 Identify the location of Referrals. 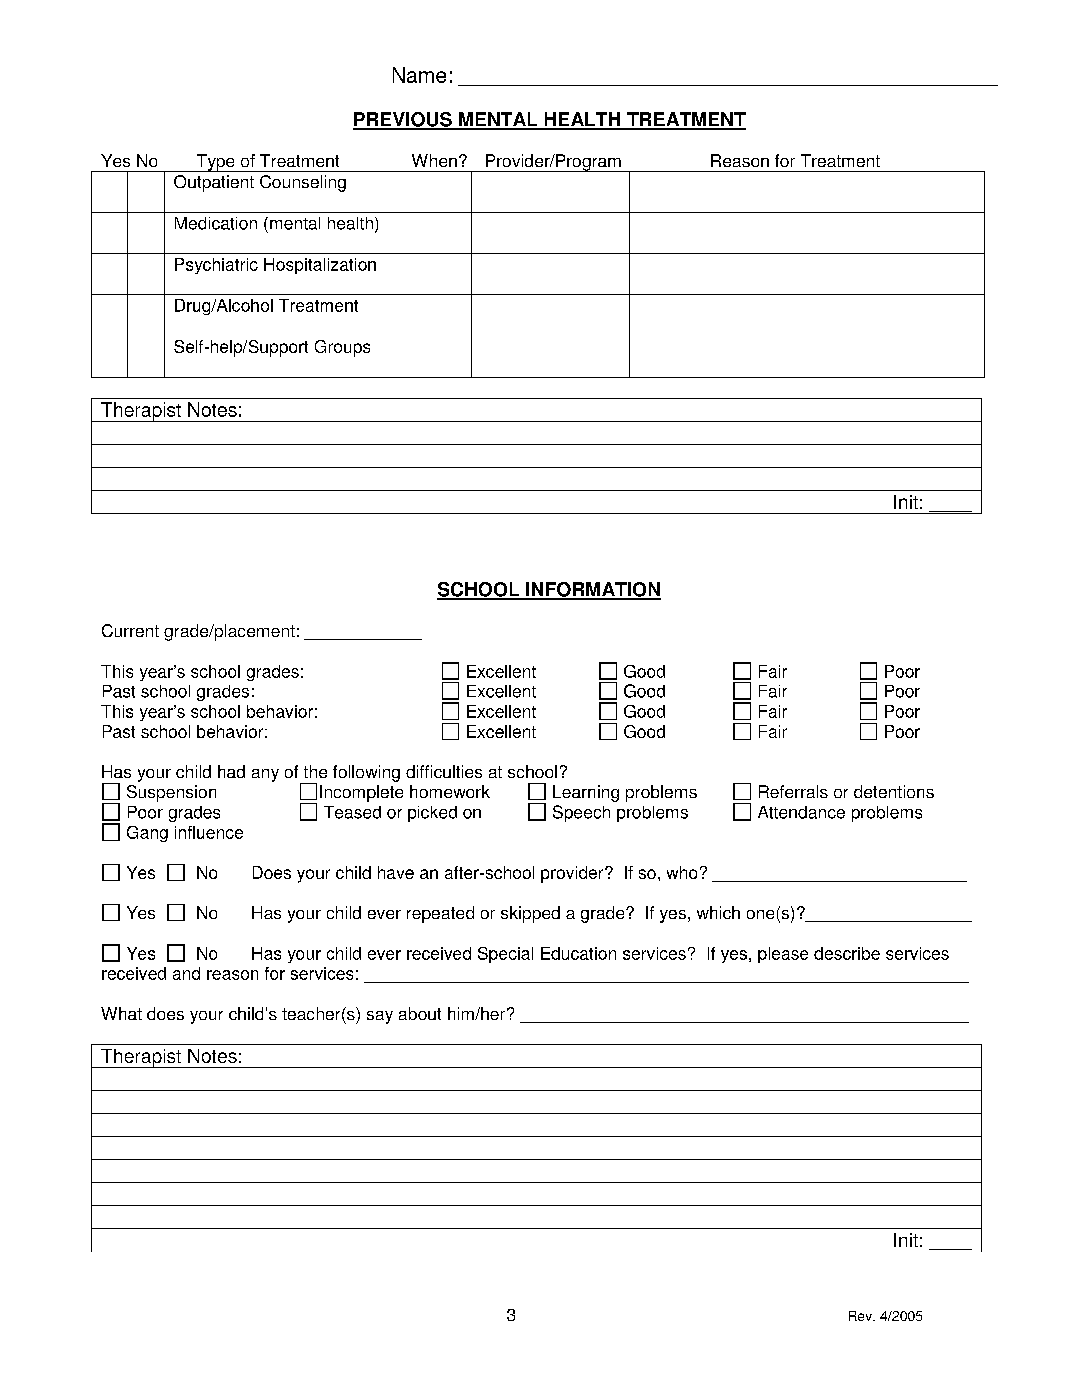
(793, 791).
